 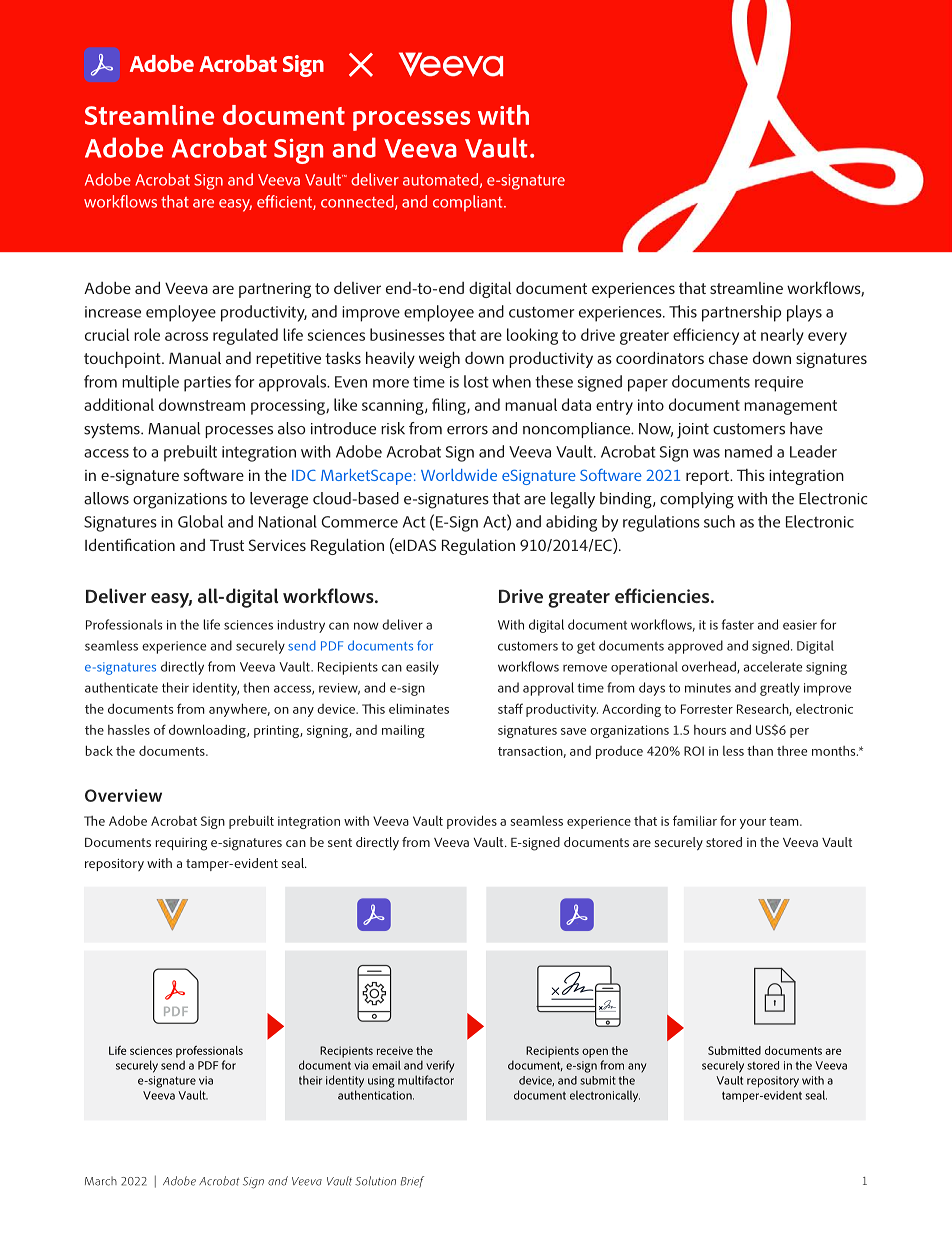 What do you see at coordinates (595, 1053) in the page?
I see `open` at bounding box center [595, 1053].
